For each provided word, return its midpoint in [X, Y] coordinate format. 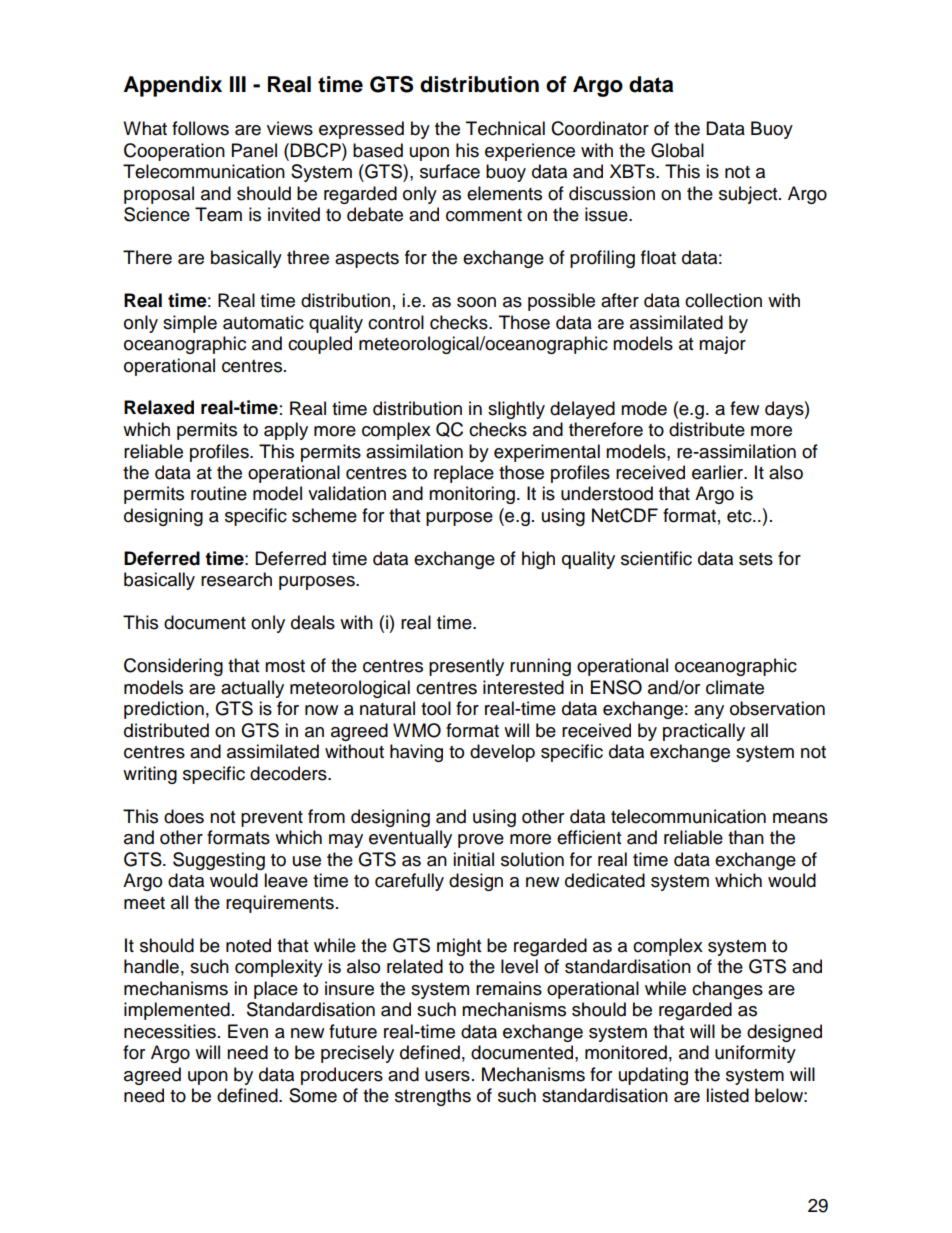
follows [200, 128]
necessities [170, 1031]
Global [677, 150]
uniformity [755, 1054]
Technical [505, 128]
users [447, 1076]
